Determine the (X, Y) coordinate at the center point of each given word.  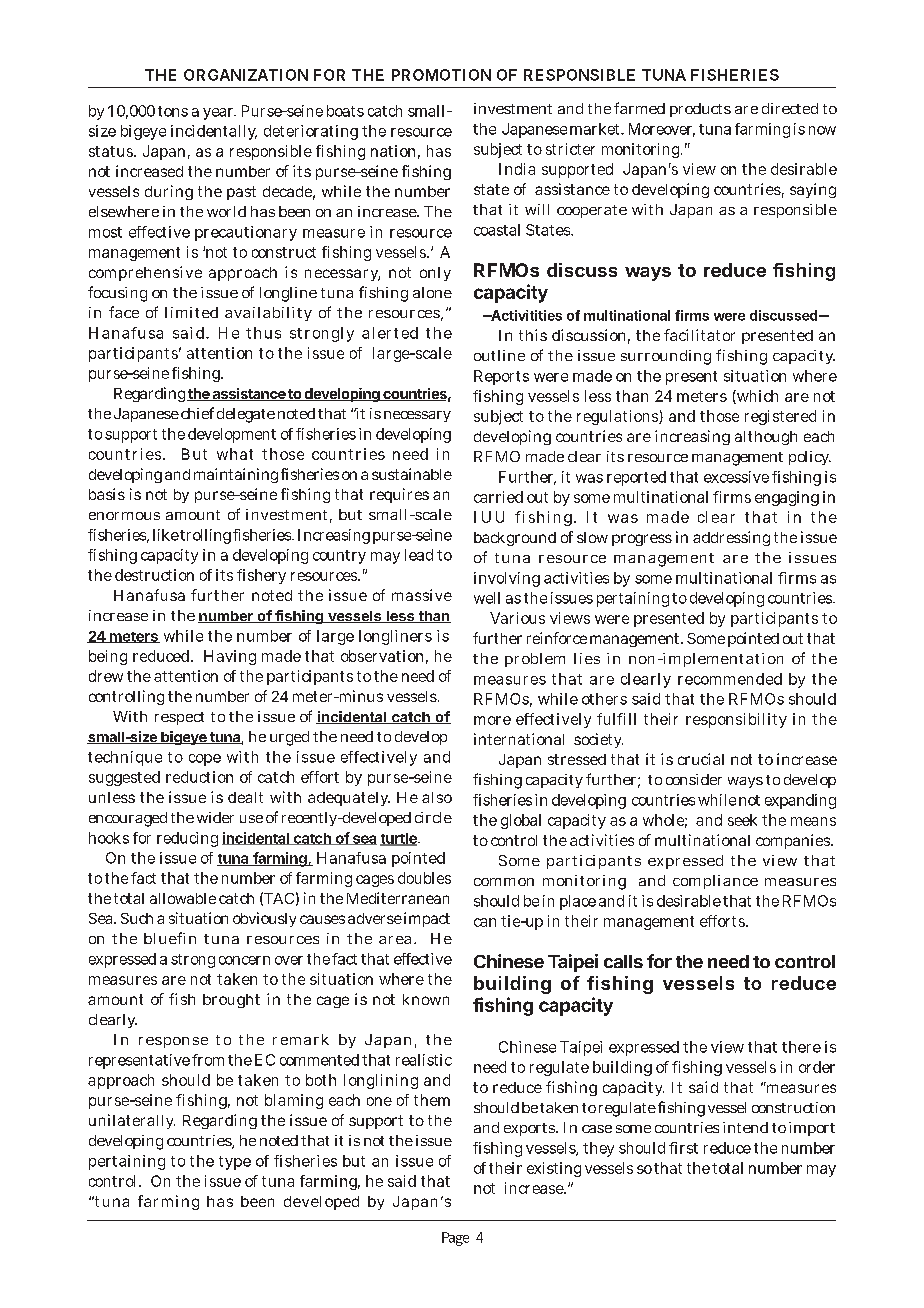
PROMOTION (441, 75)
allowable (183, 898)
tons (173, 111)
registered (780, 417)
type (235, 1163)
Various (517, 618)
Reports (501, 377)
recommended (730, 679)
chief (197, 413)
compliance (715, 882)
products (700, 110)
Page (455, 1239)
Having (230, 657)
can (485, 922)
